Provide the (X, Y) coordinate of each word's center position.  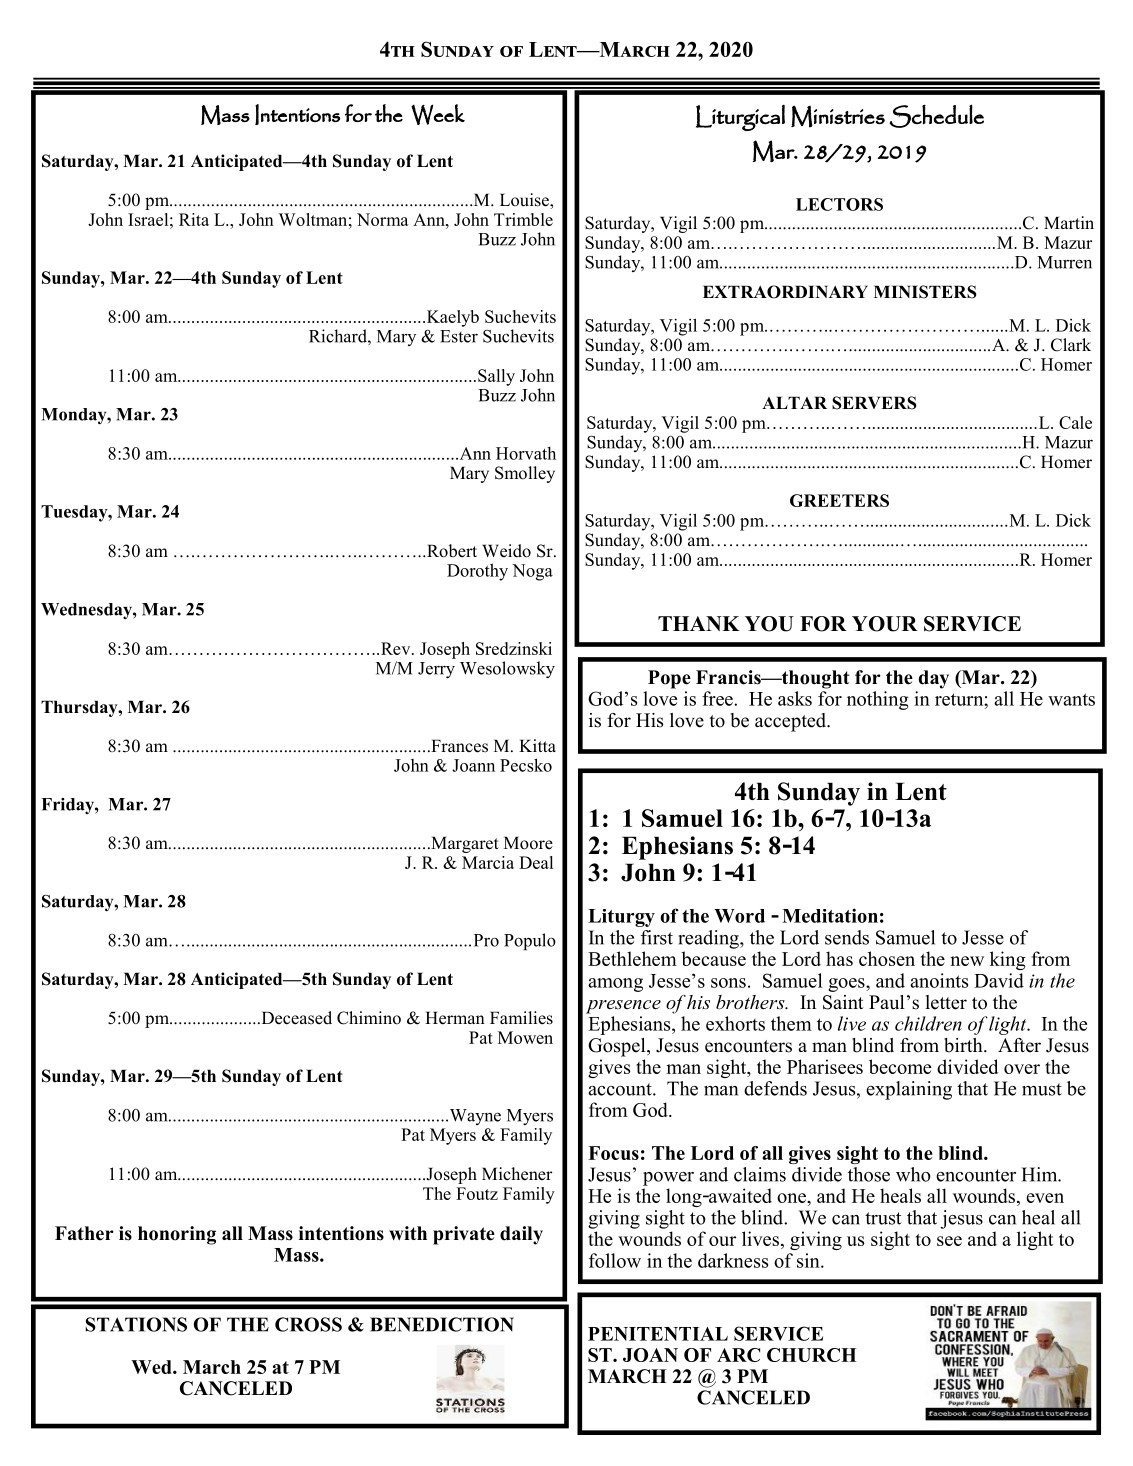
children (928, 1023)
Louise (525, 201)
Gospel (618, 1047)
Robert (451, 551)
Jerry (436, 670)
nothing (878, 700)
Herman (455, 1018)
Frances (458, 746)
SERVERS (874, 403)
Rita (194, 219)
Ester (459, 336)
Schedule (936, 116)
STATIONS (136, 1324)
